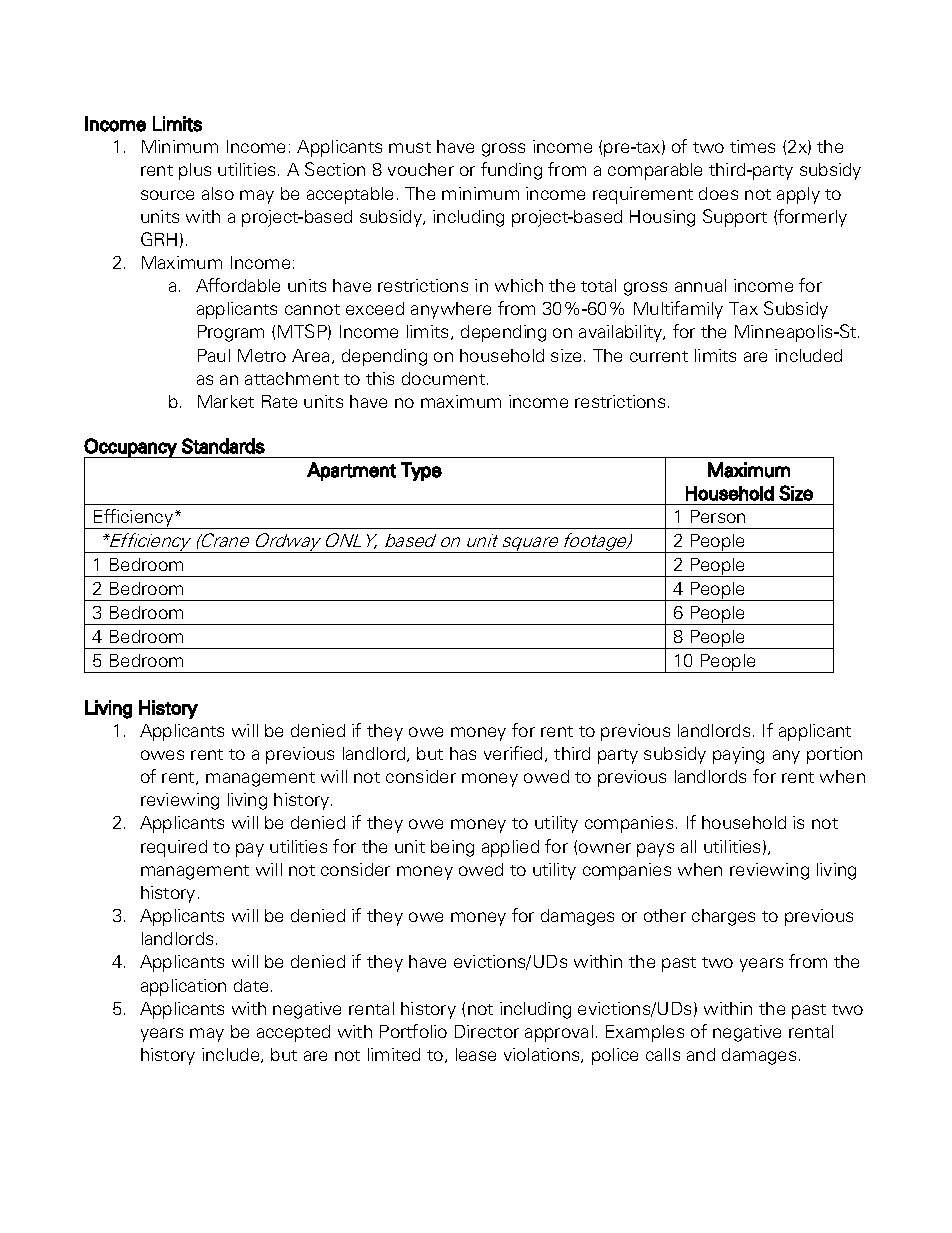 This page has width=952, height=1233. What do you see at coordinates (738, 755) in the page?
I see `paying` at bounding box center [738, 755].
